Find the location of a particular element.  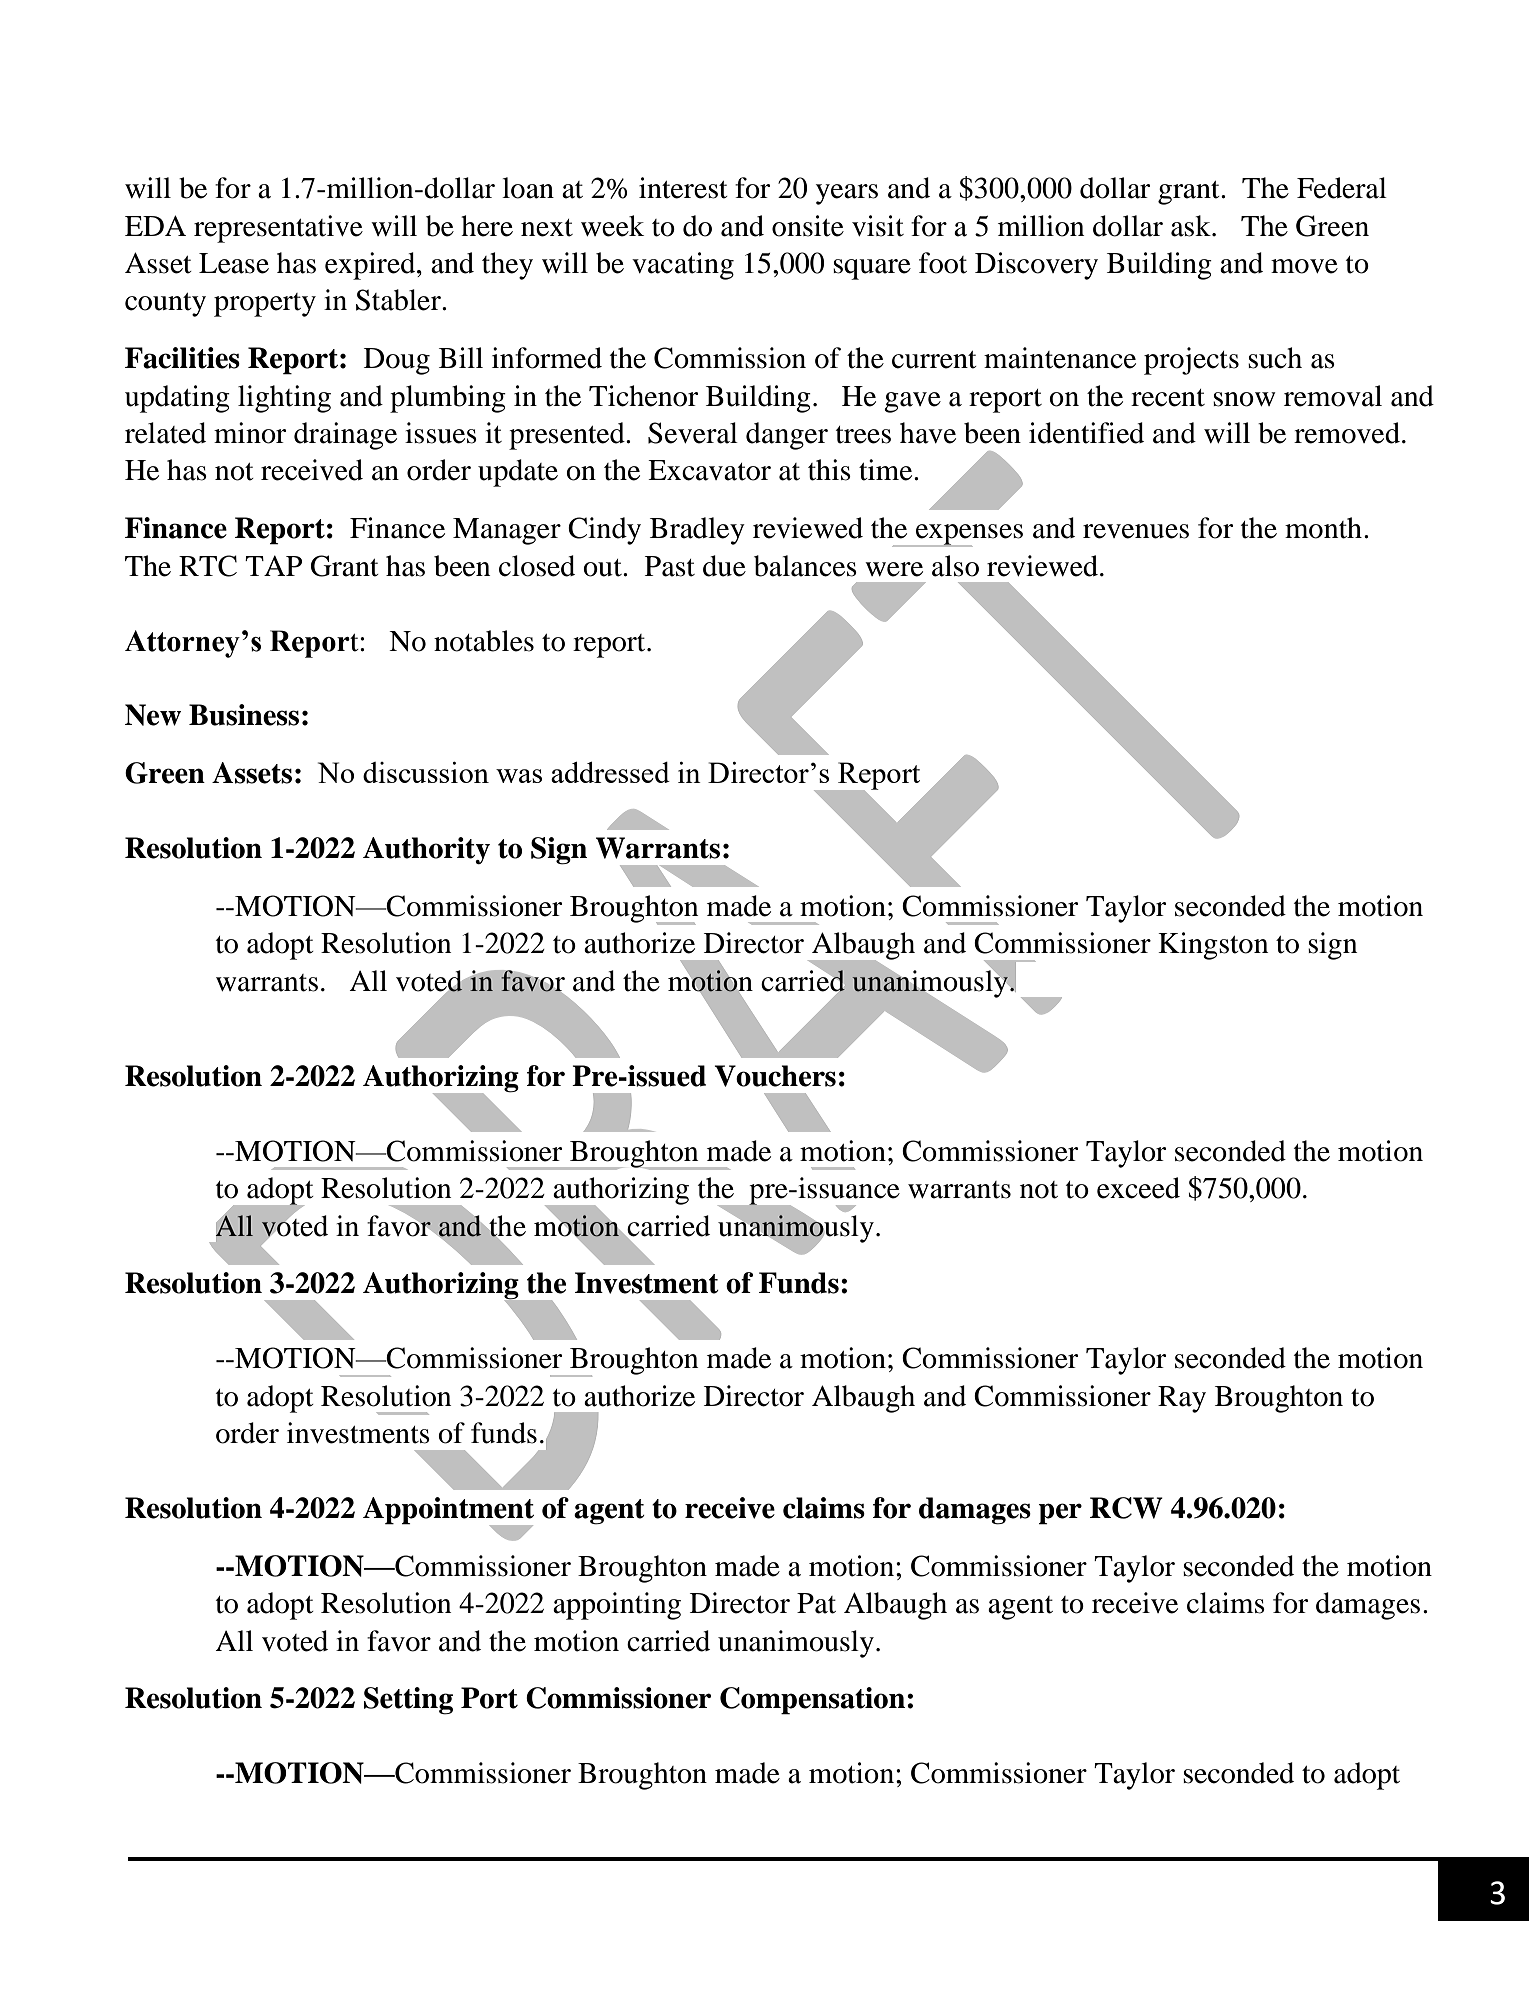

Business is located at coordinates (244, 715).
